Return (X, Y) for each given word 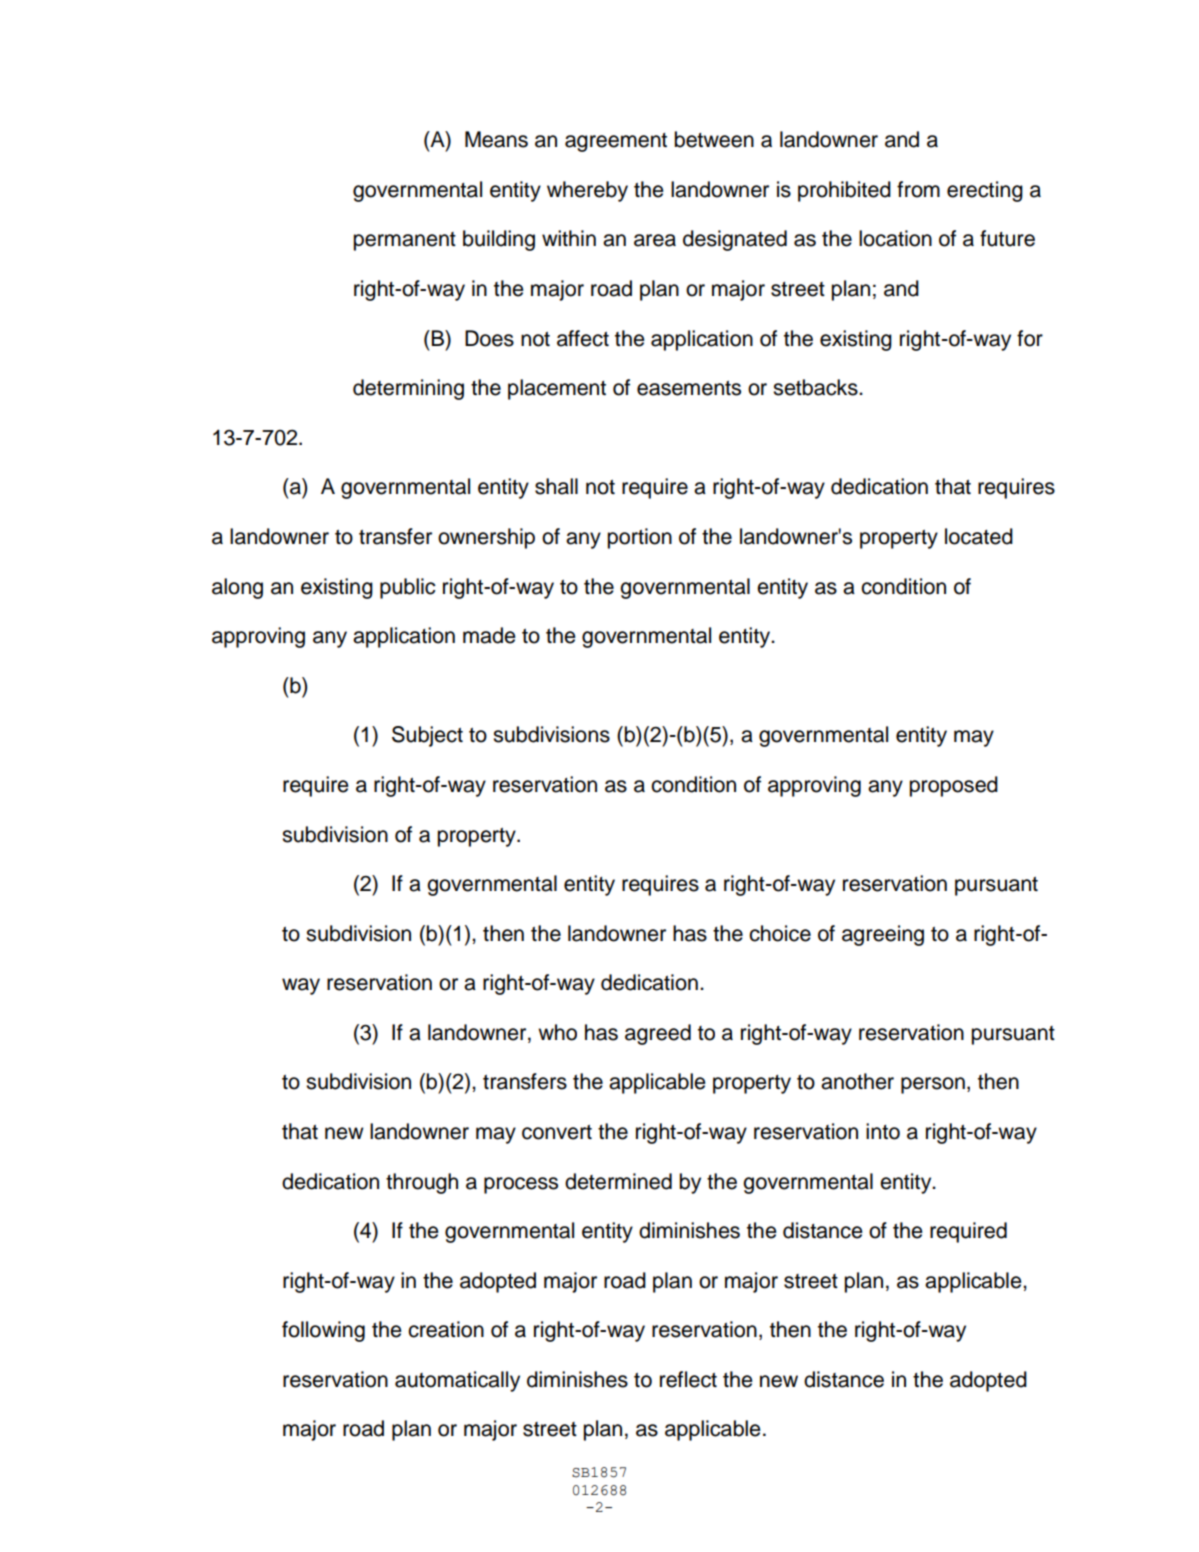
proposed (953, 786)
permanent (404, 241)
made (489, 635)
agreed (658, 1034)
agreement (616, 142)
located (979, 536)
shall (556, 486)
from (918, 189)
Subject (427, 736)
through (422, 1183)
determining (408, 389)
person (933, 1085)
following (323, 1331)
